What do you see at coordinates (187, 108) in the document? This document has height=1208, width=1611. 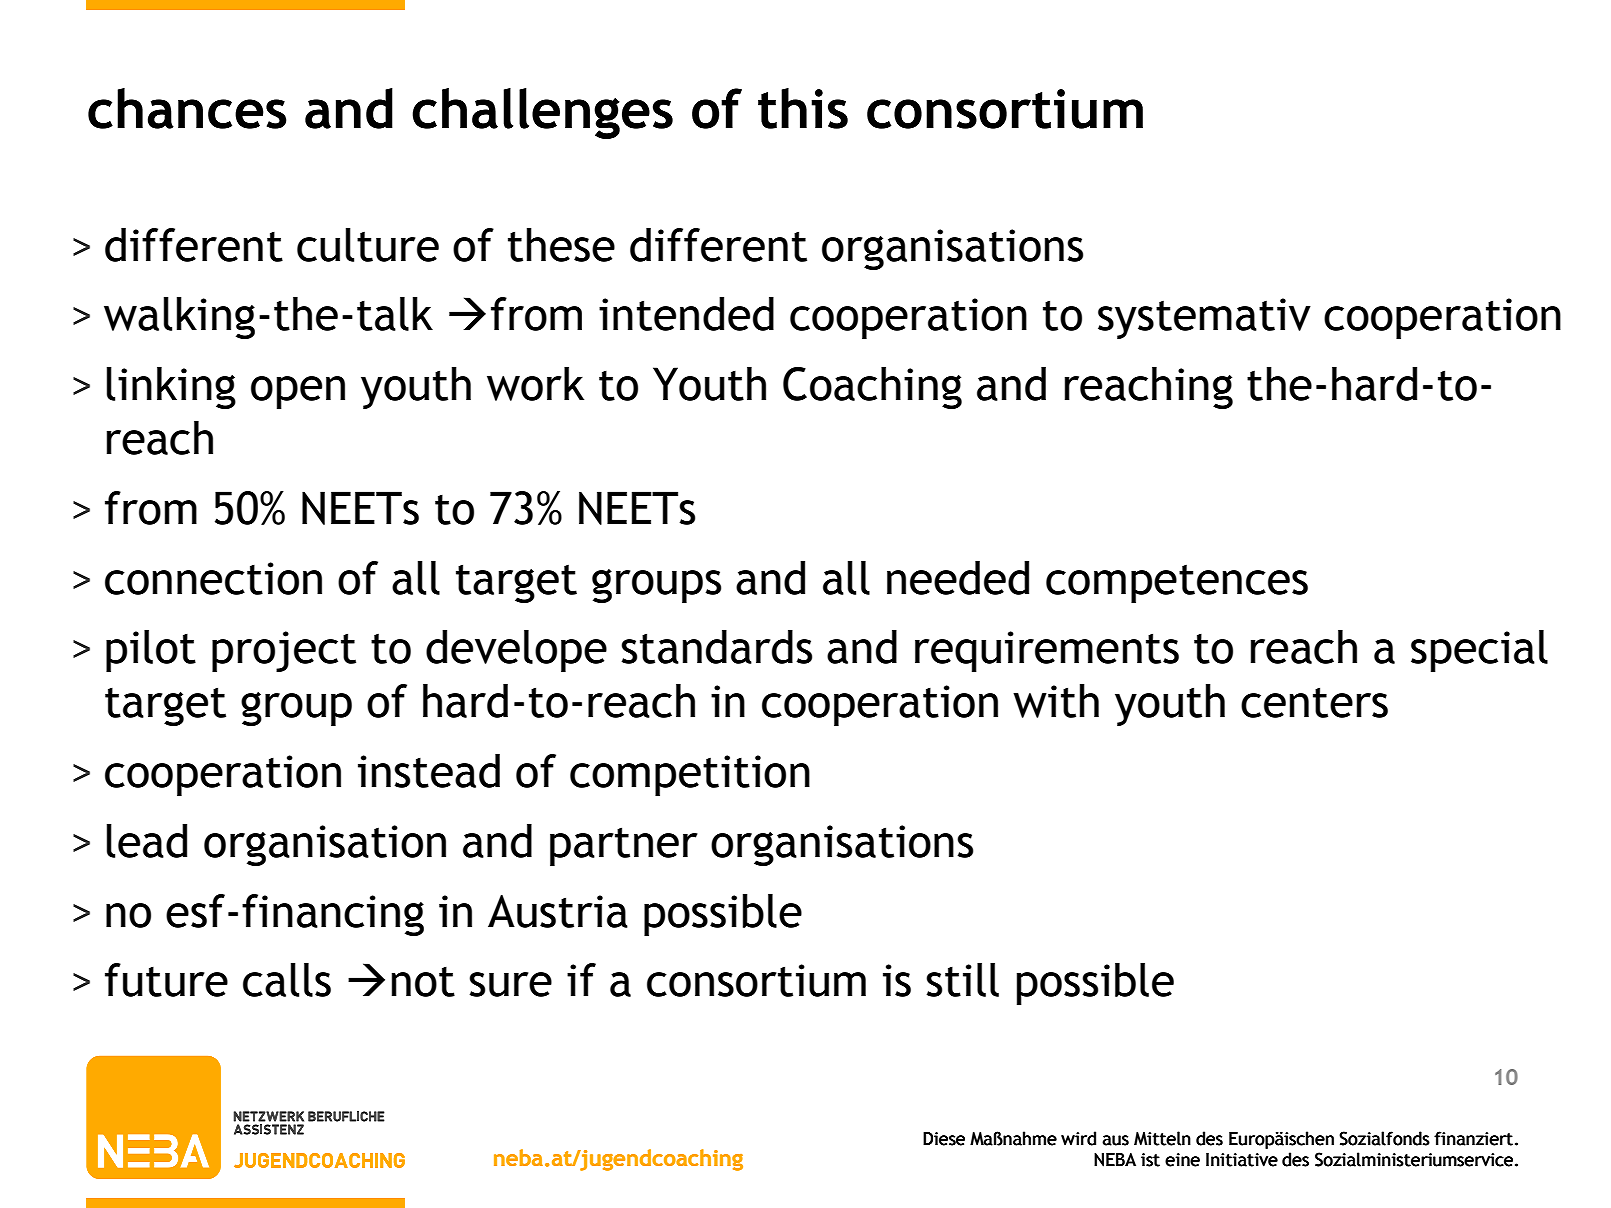 I see `chances` at bounding box center [187, 108].
